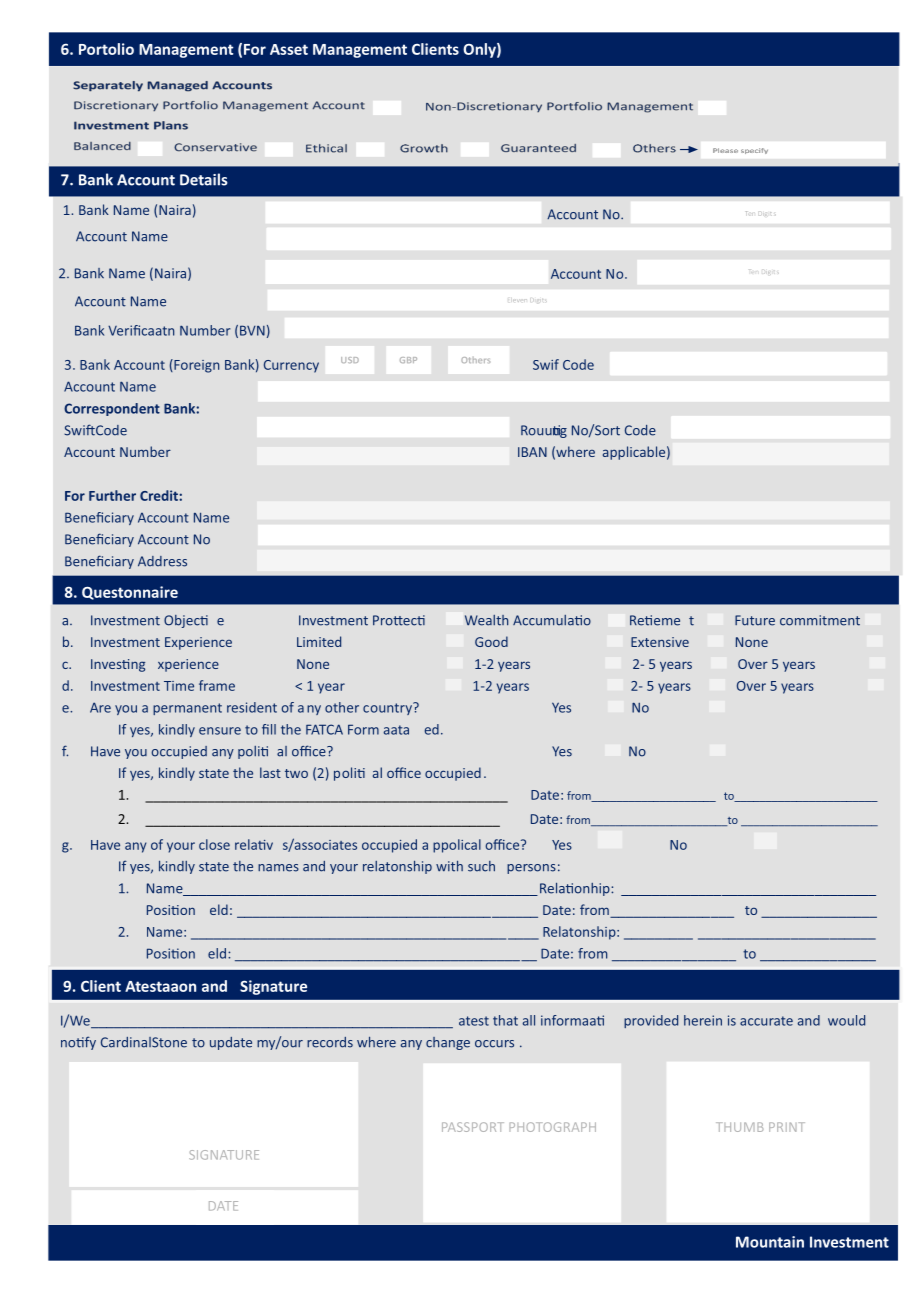  What do you see at coordinates (531, 869) in the image?
I see `persons` at bounding box center [531, 869].
